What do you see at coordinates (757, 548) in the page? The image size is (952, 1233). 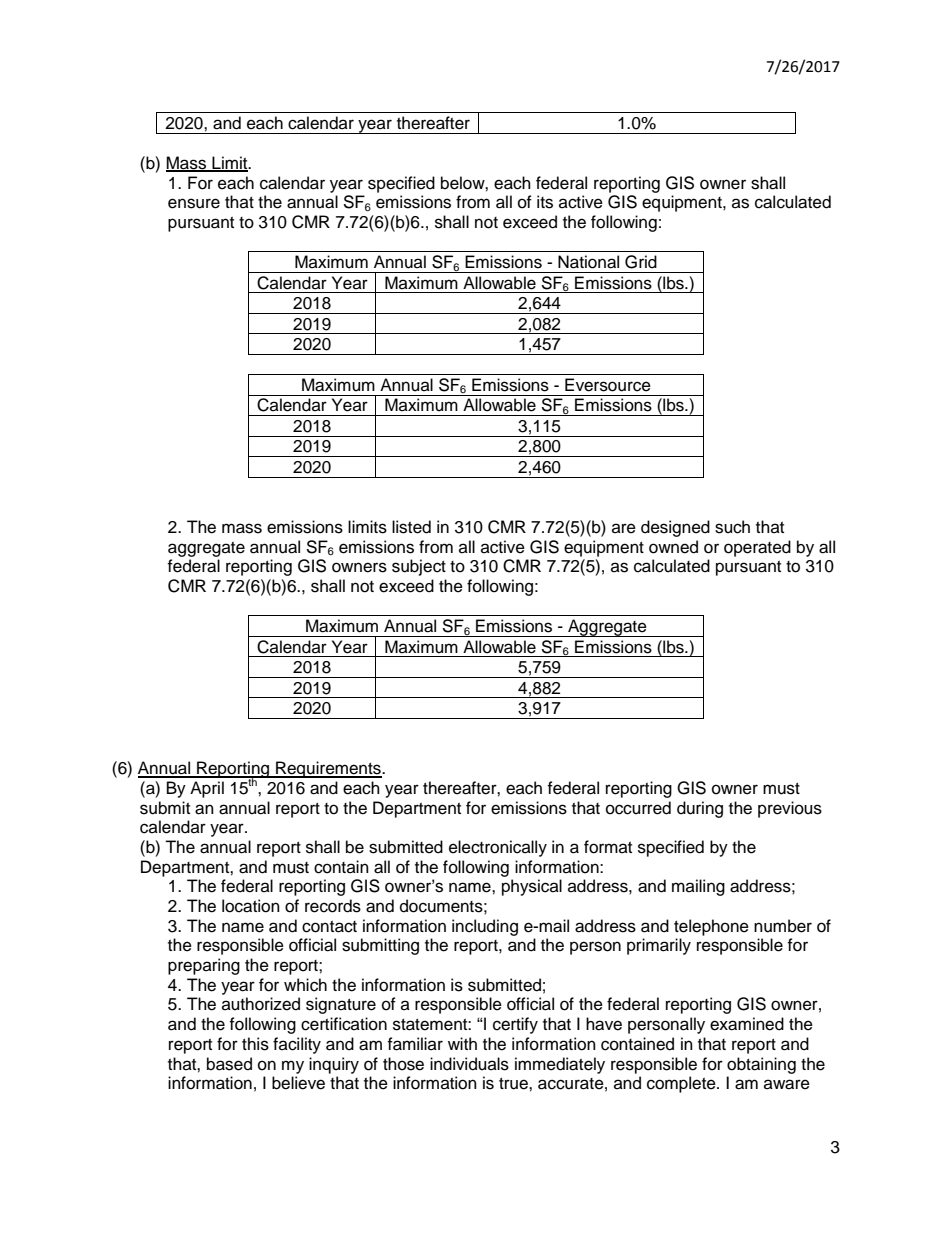 I see `operated` at bounding box center [757, 548].
